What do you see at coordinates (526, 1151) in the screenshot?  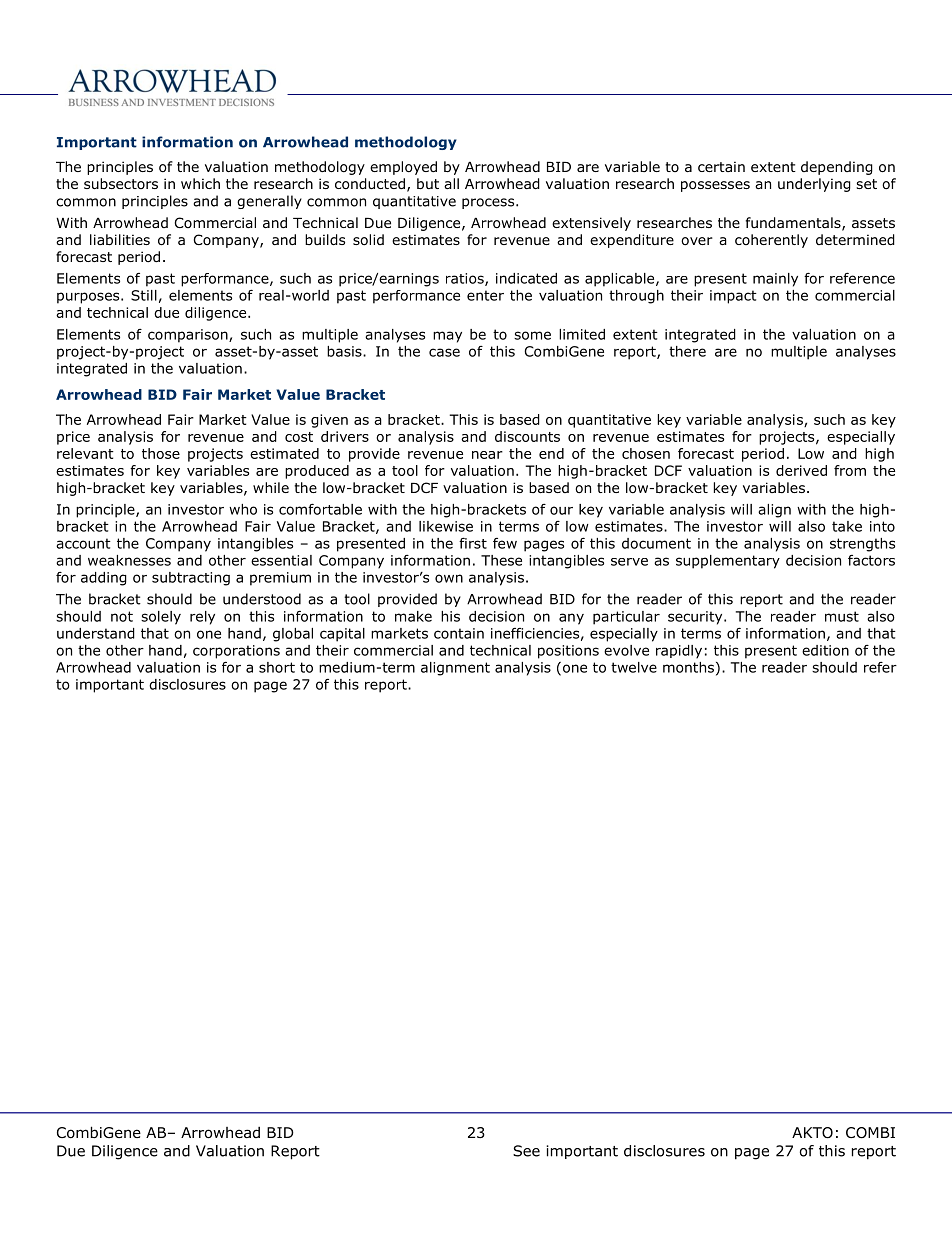 I see `See` at bounding box center [526, 1151].
